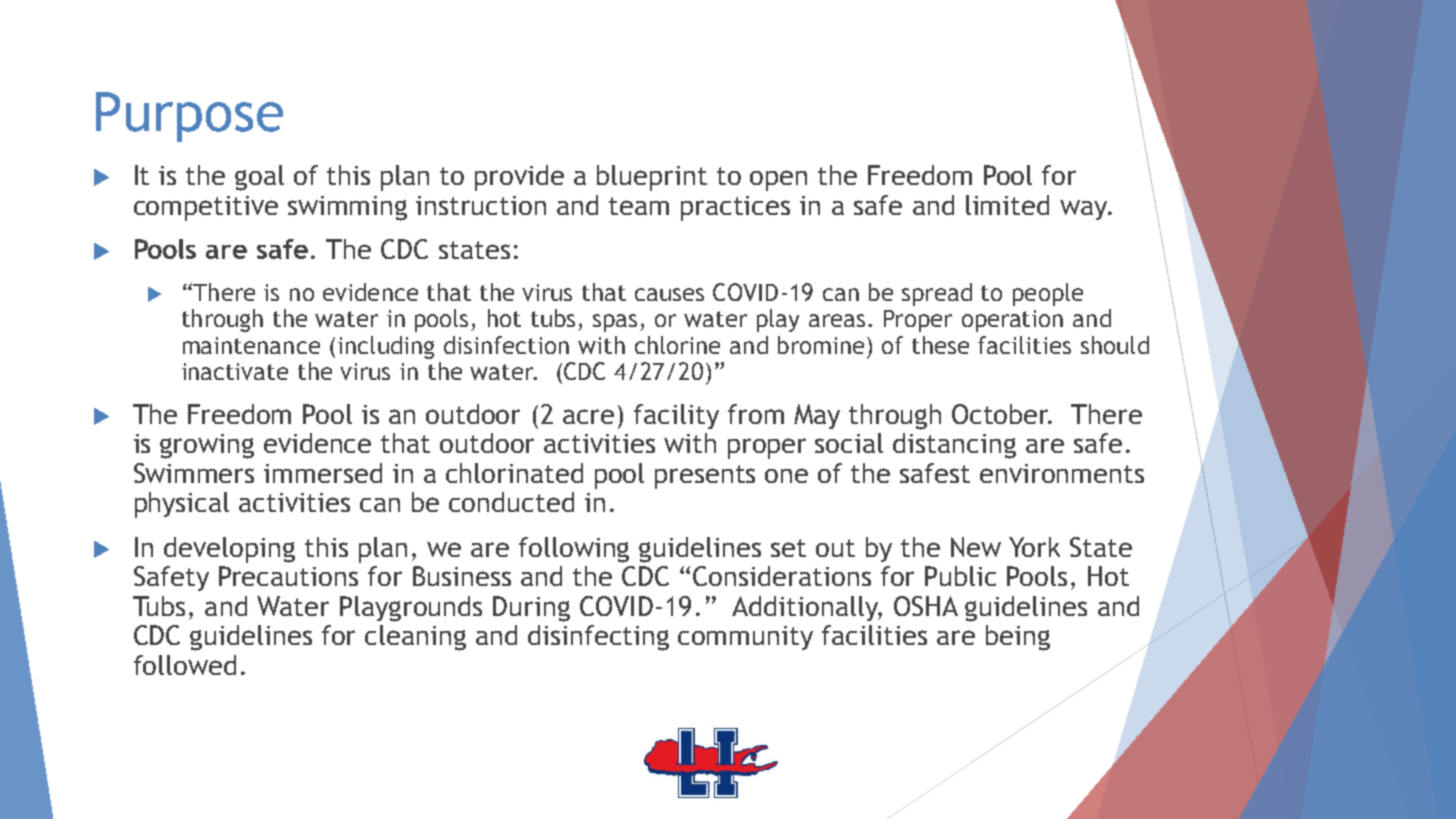 This screenshot has height=819, width=1456. Describe the element at coordinates (185, 665) in the screenshot. I see `followed` at that location.
